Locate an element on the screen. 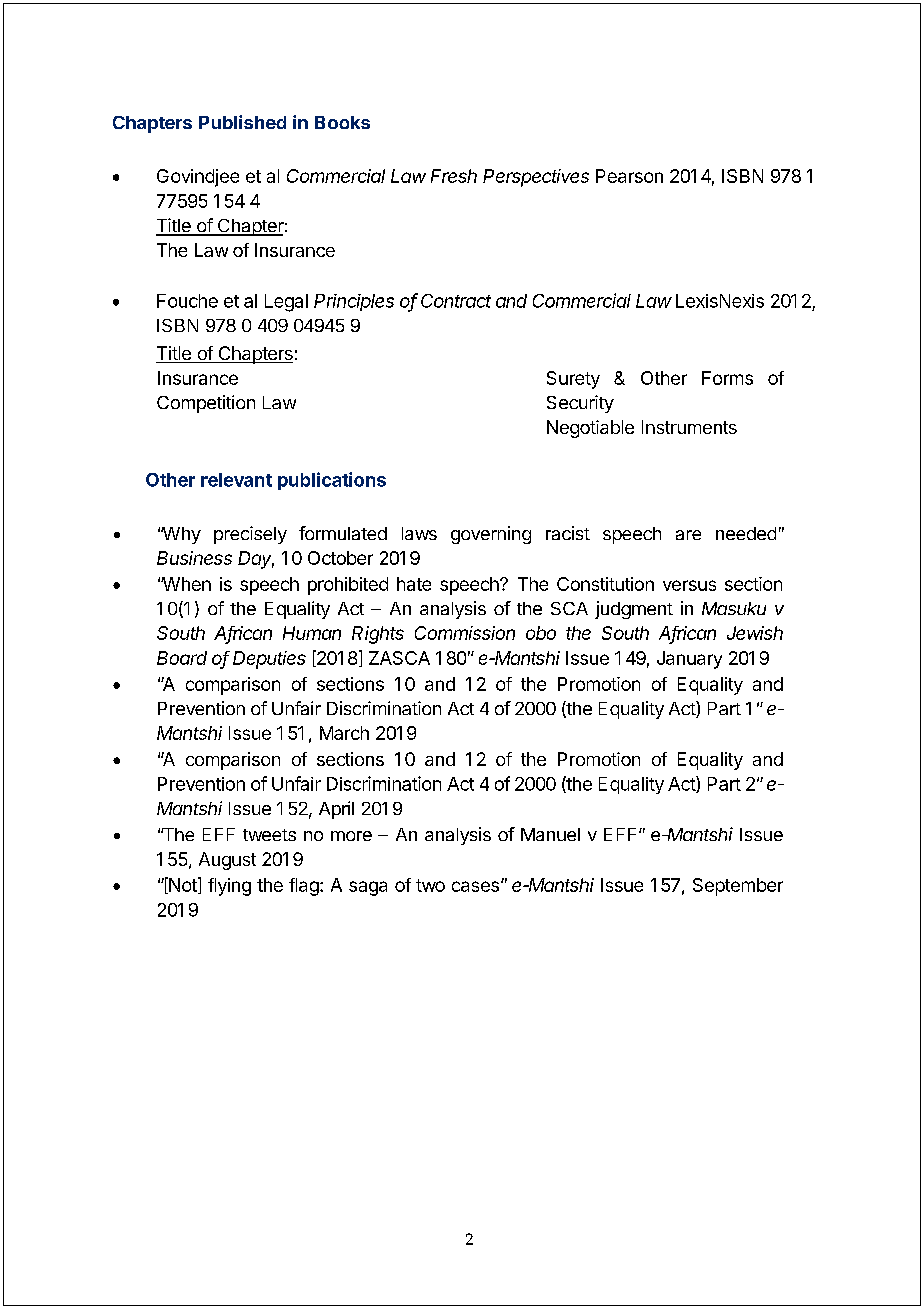 This screenshot has height=1309, width=924. are is located at coordinates (688, 535).
